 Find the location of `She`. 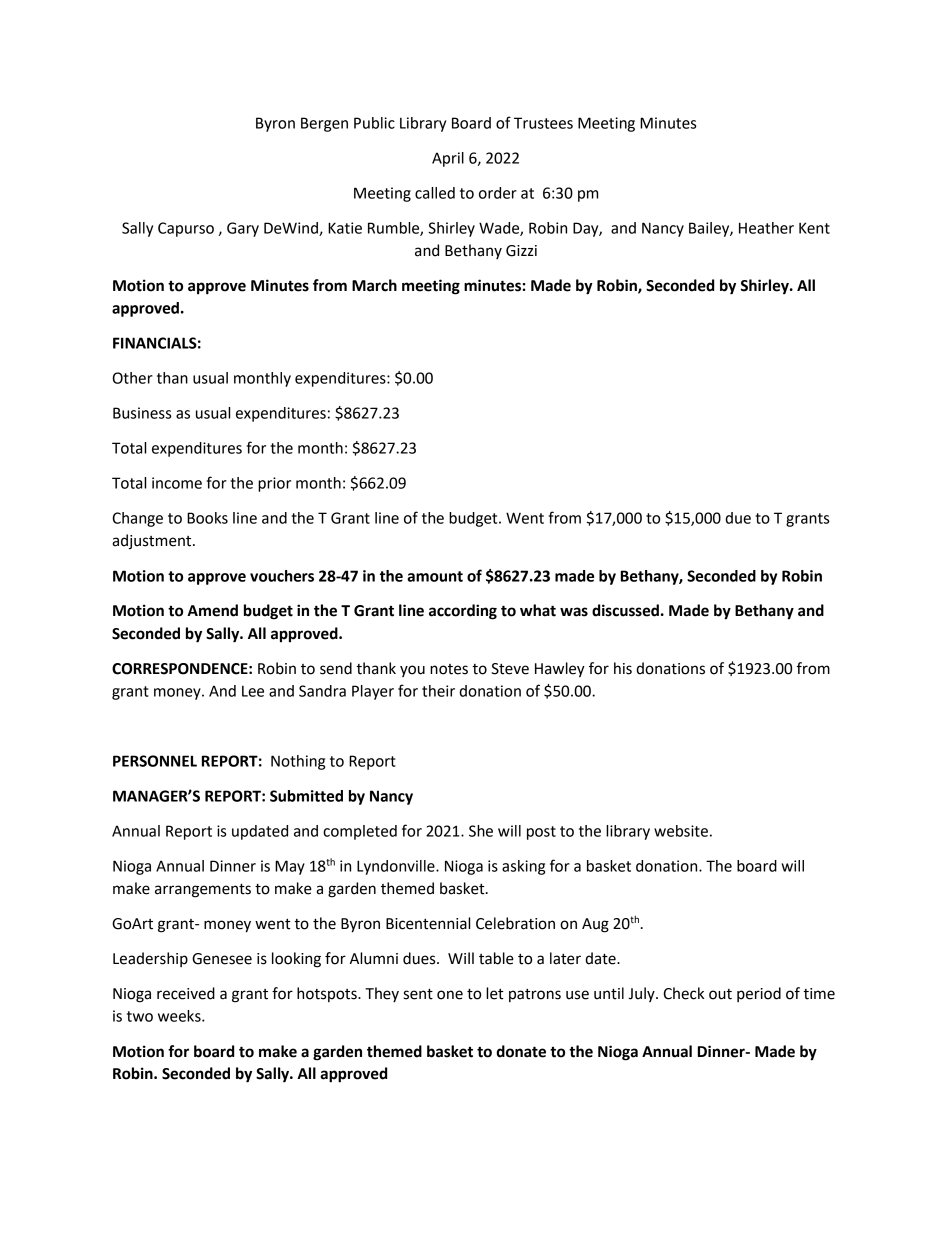

She is located at coordinates (481, 831).
